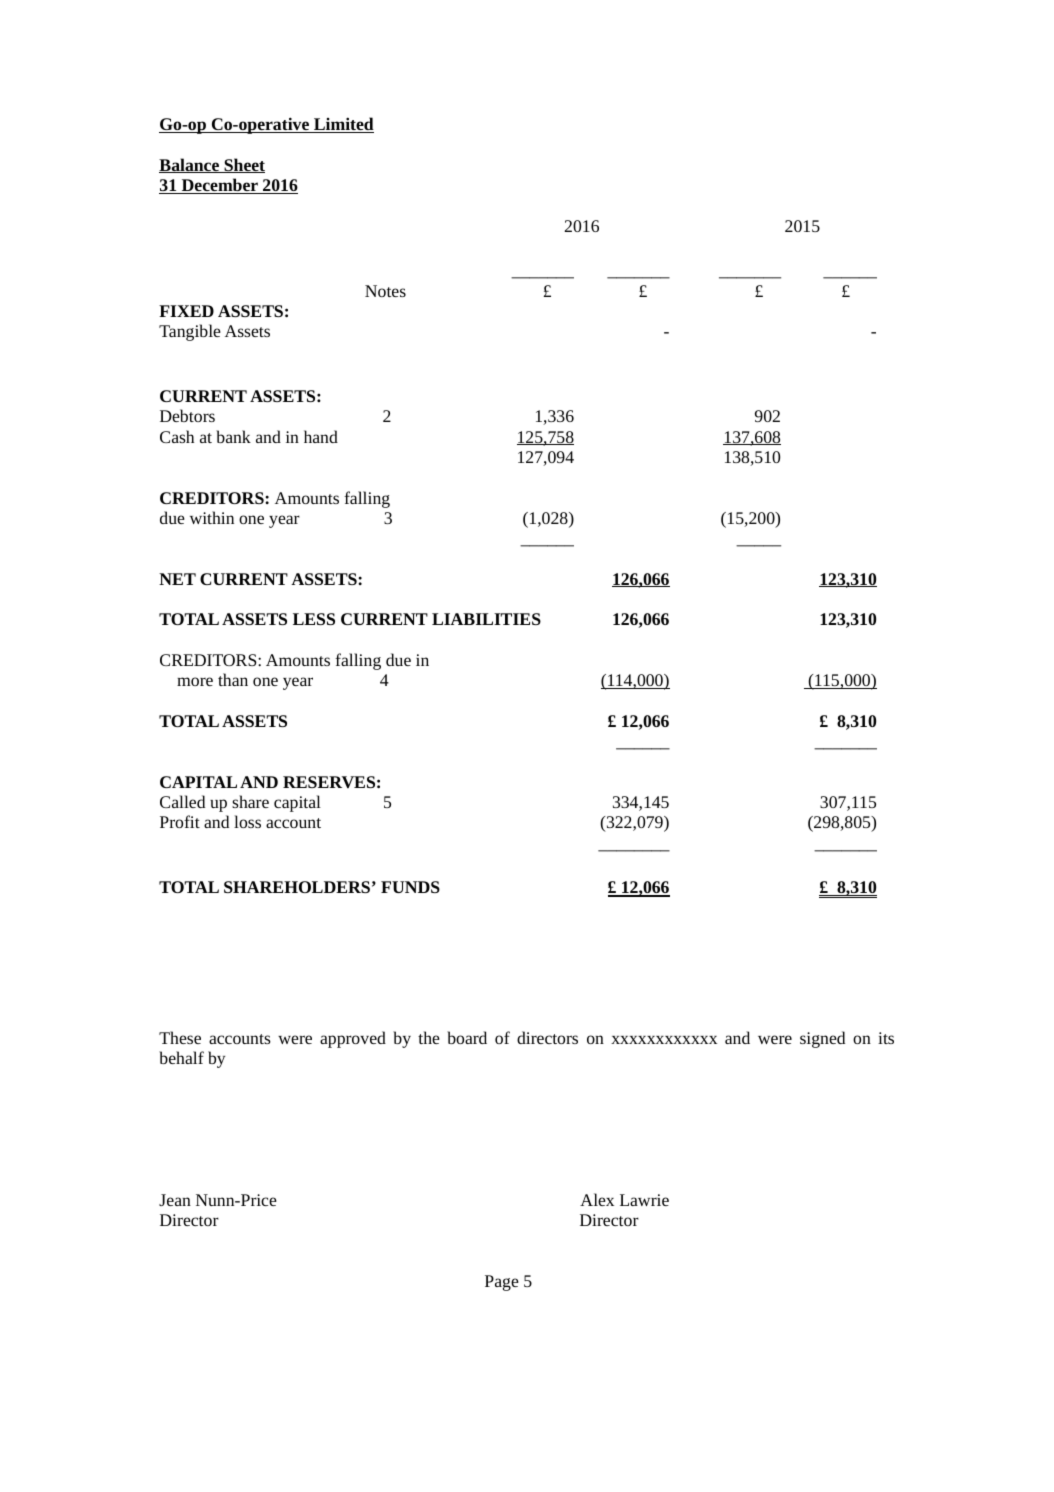  Describe the element at coordinates (175, 1200) in the screenshot. I see `Jean` at that location.
